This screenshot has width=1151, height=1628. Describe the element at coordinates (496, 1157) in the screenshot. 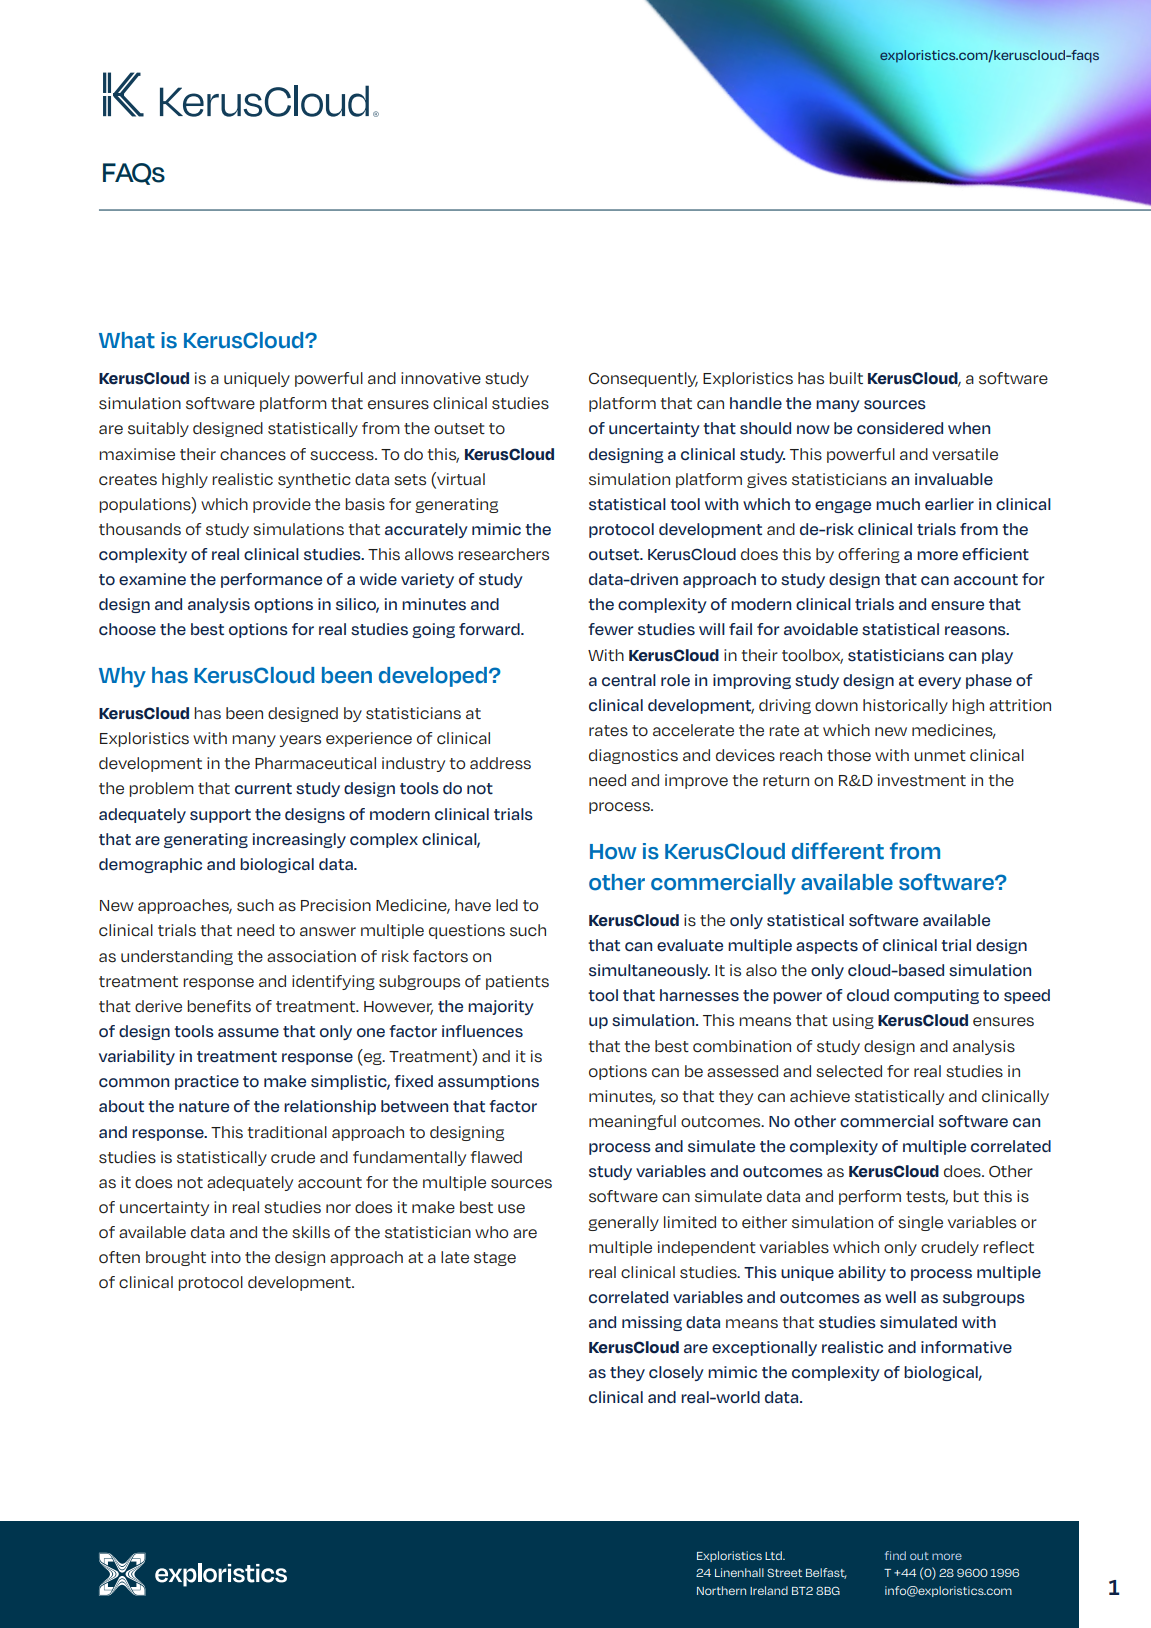

I see `flawed` at that location.
